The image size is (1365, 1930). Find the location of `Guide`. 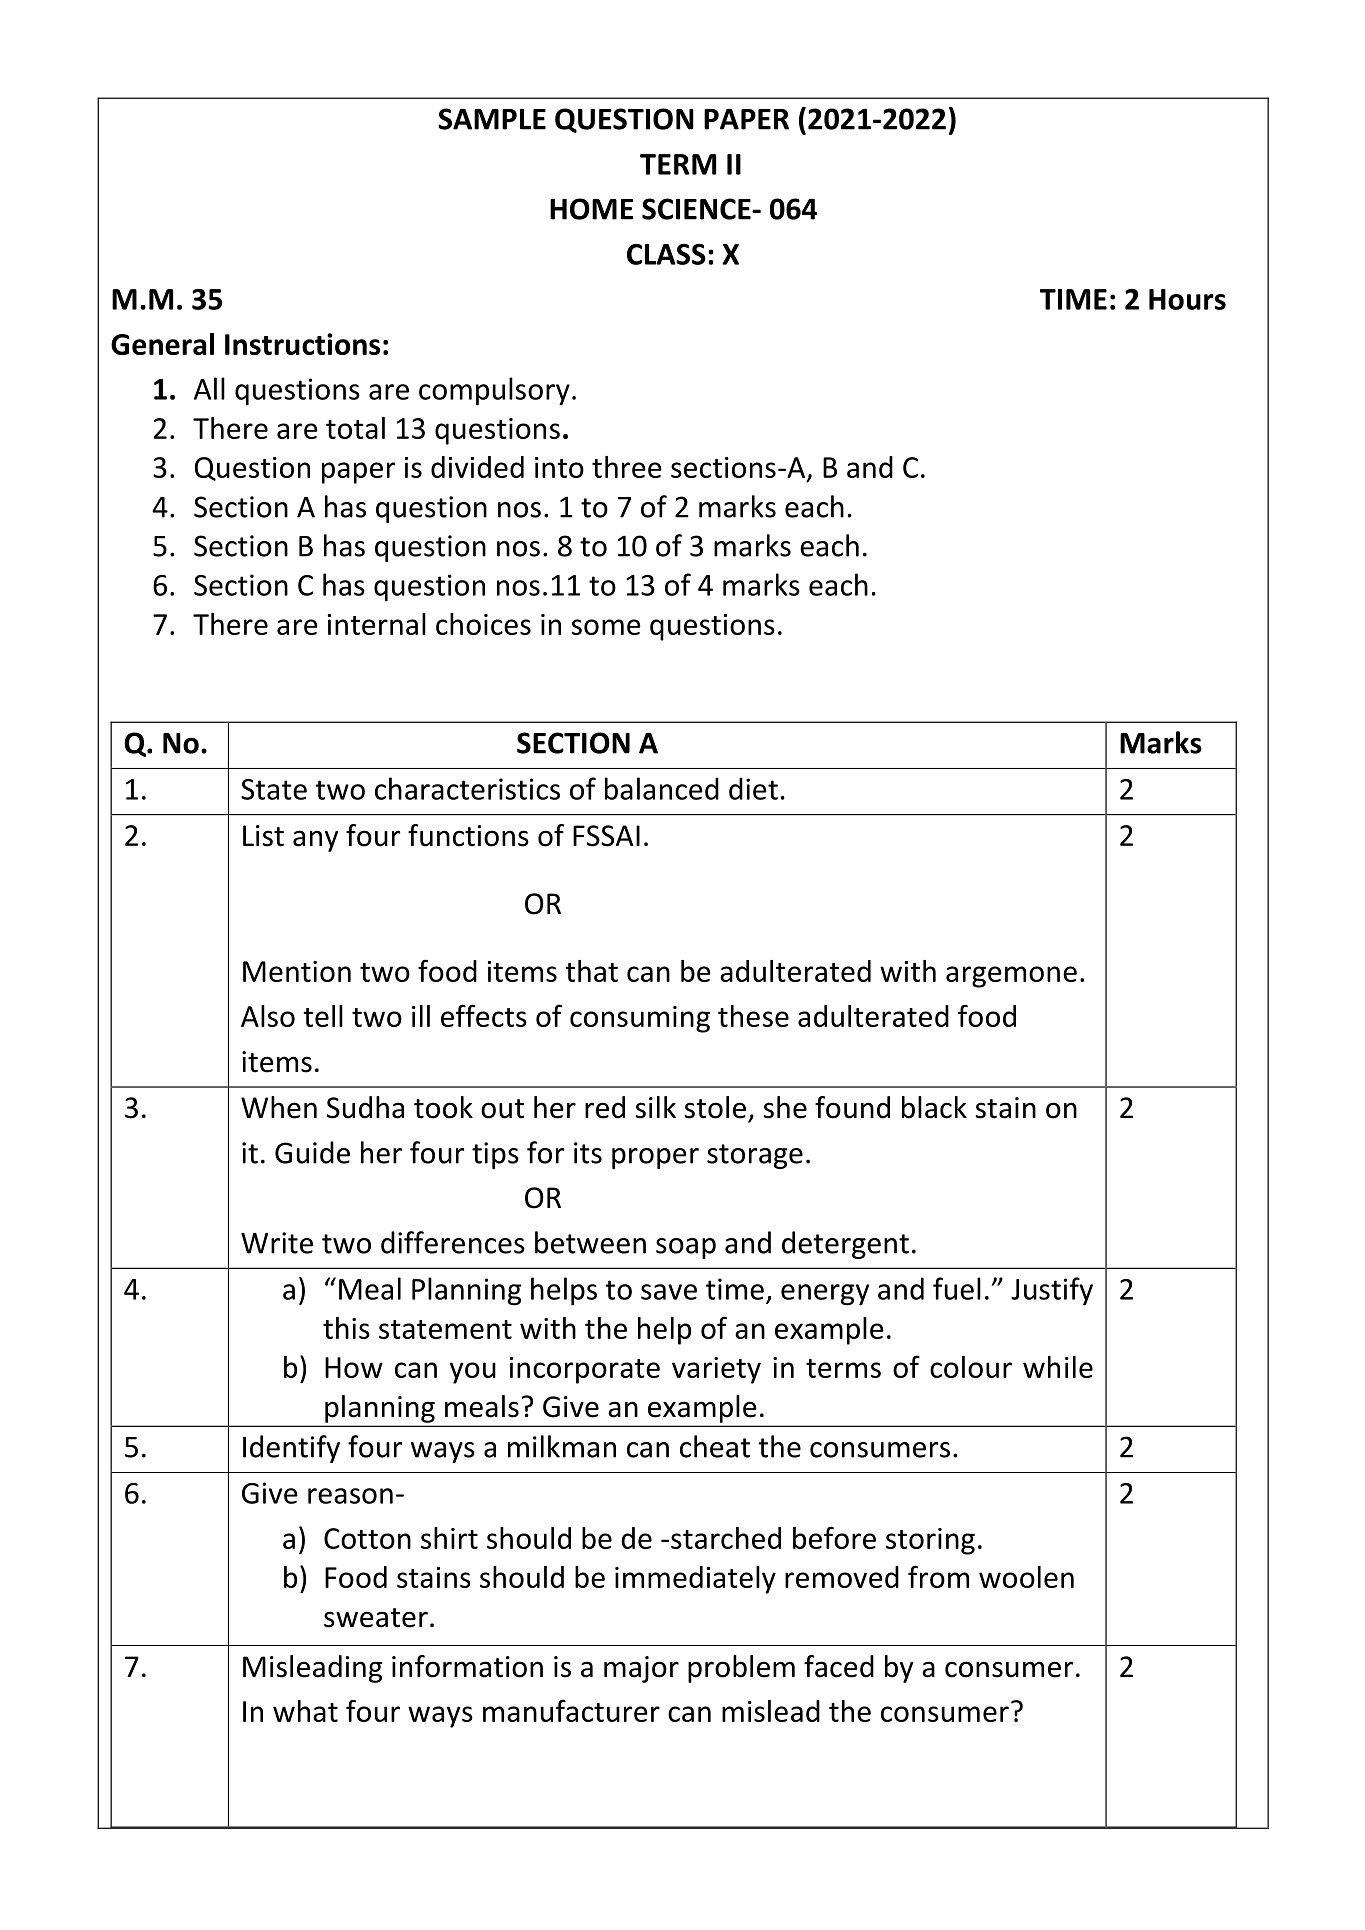

Guide is located at coordinates (312, 1152).
